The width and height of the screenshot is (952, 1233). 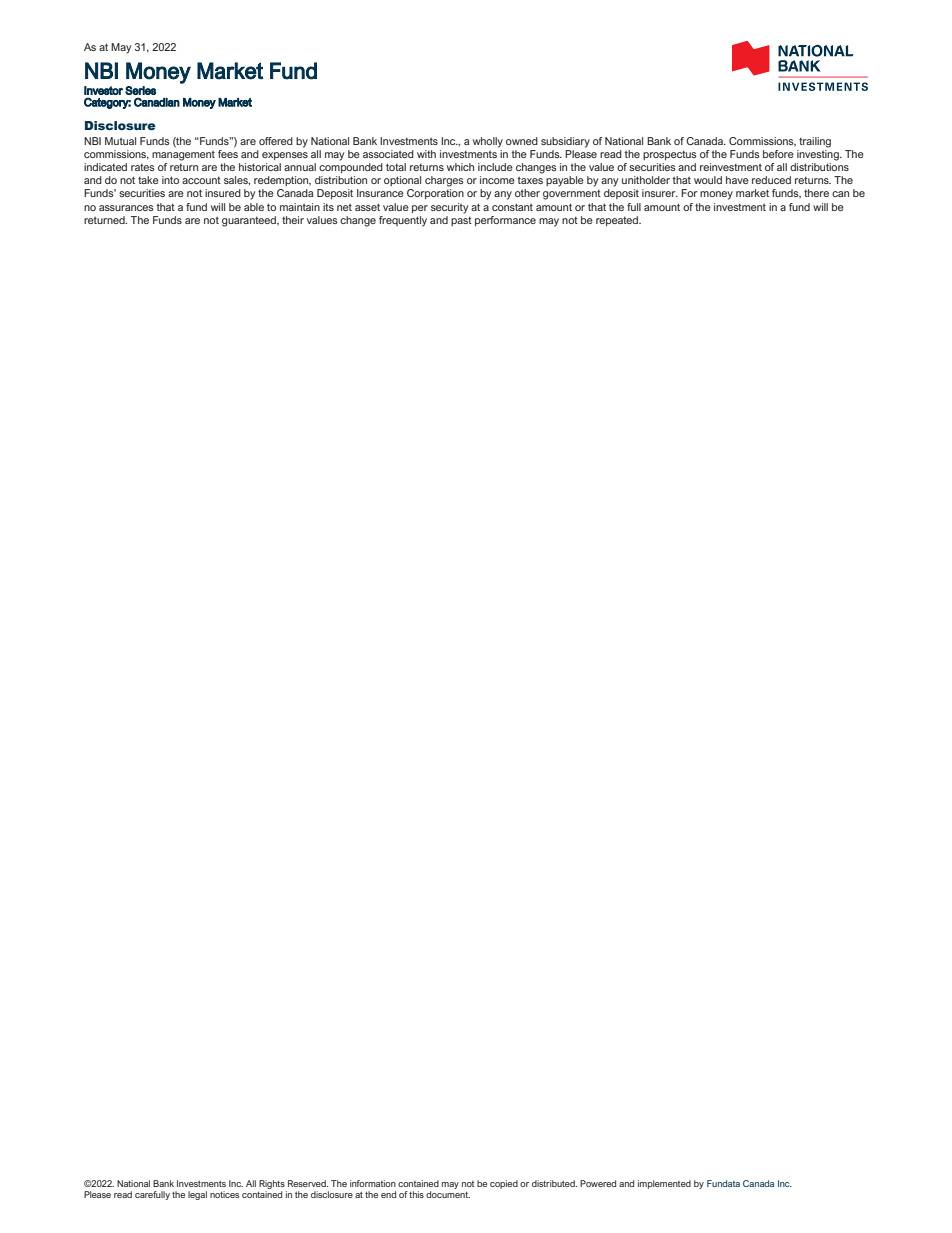 What do you see at coordinates (504, 1184) in the screenshot?
I see `copied` at bounding box center [504, 1184].
